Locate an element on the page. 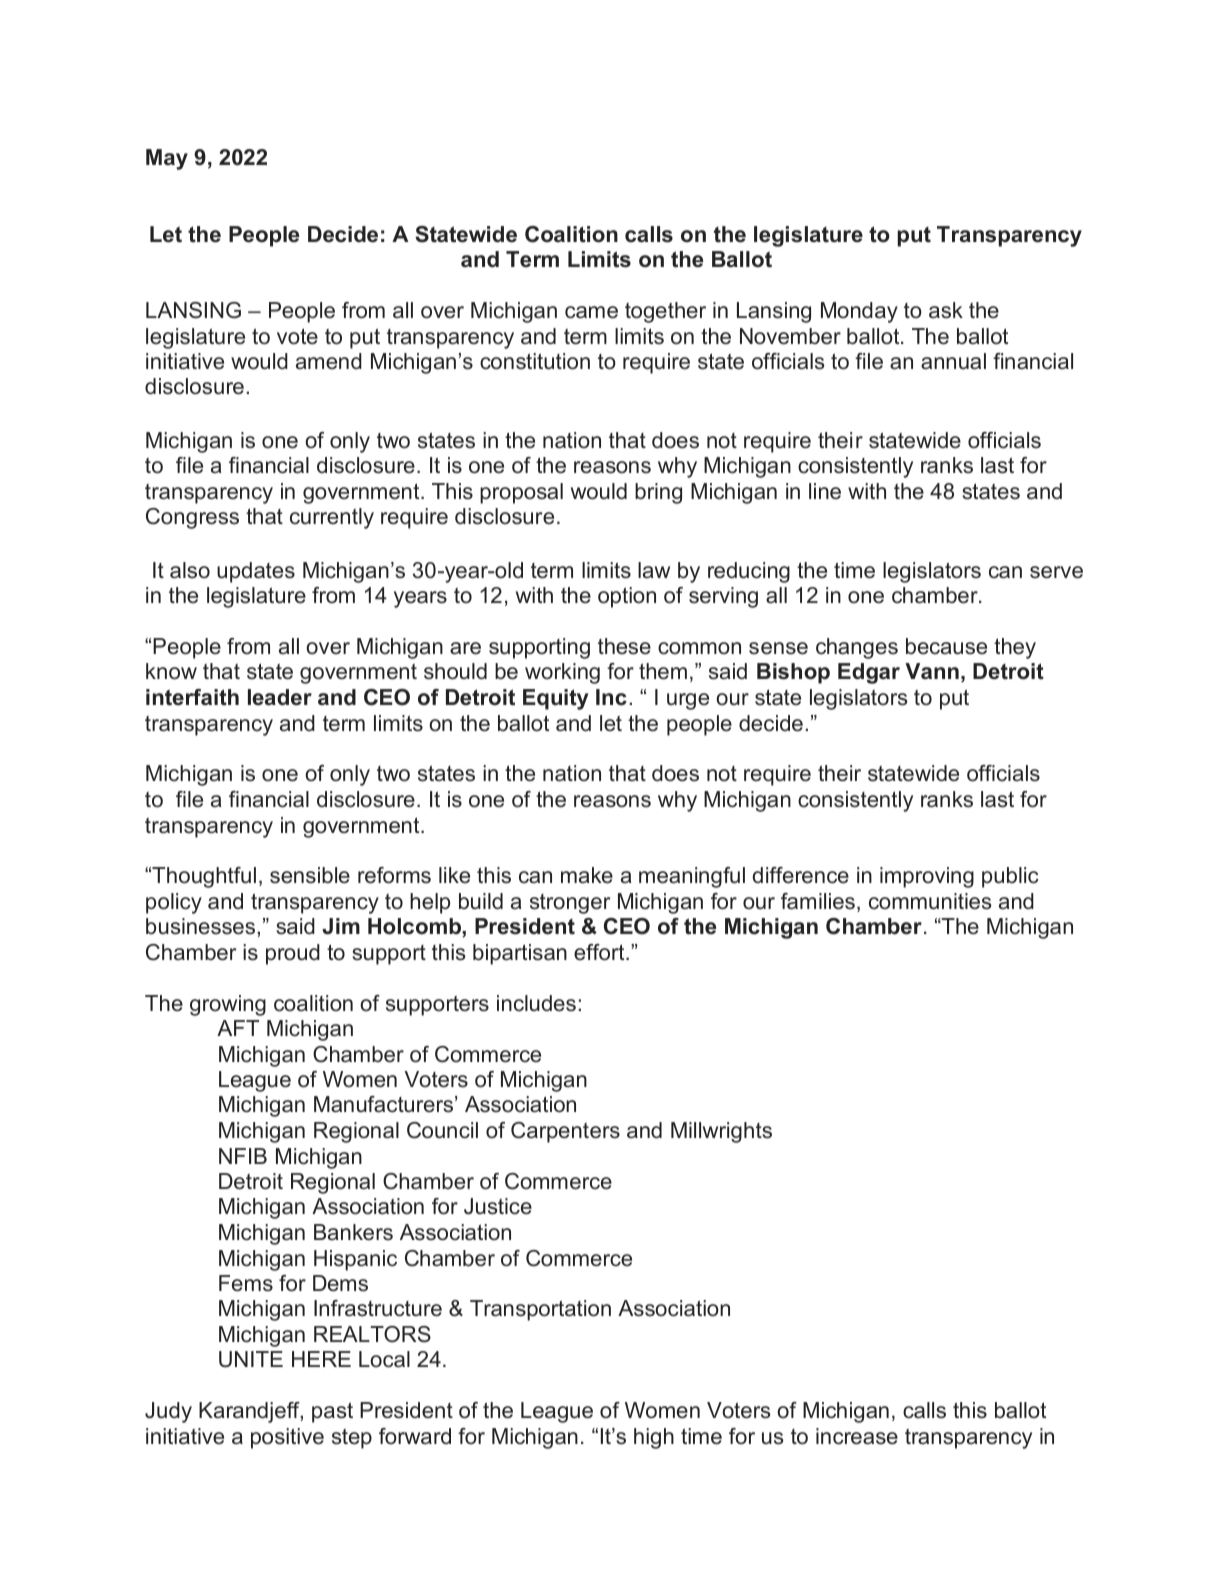 The height and width of the page is (1595, 1232). because is located at coordinates (946, 646).
